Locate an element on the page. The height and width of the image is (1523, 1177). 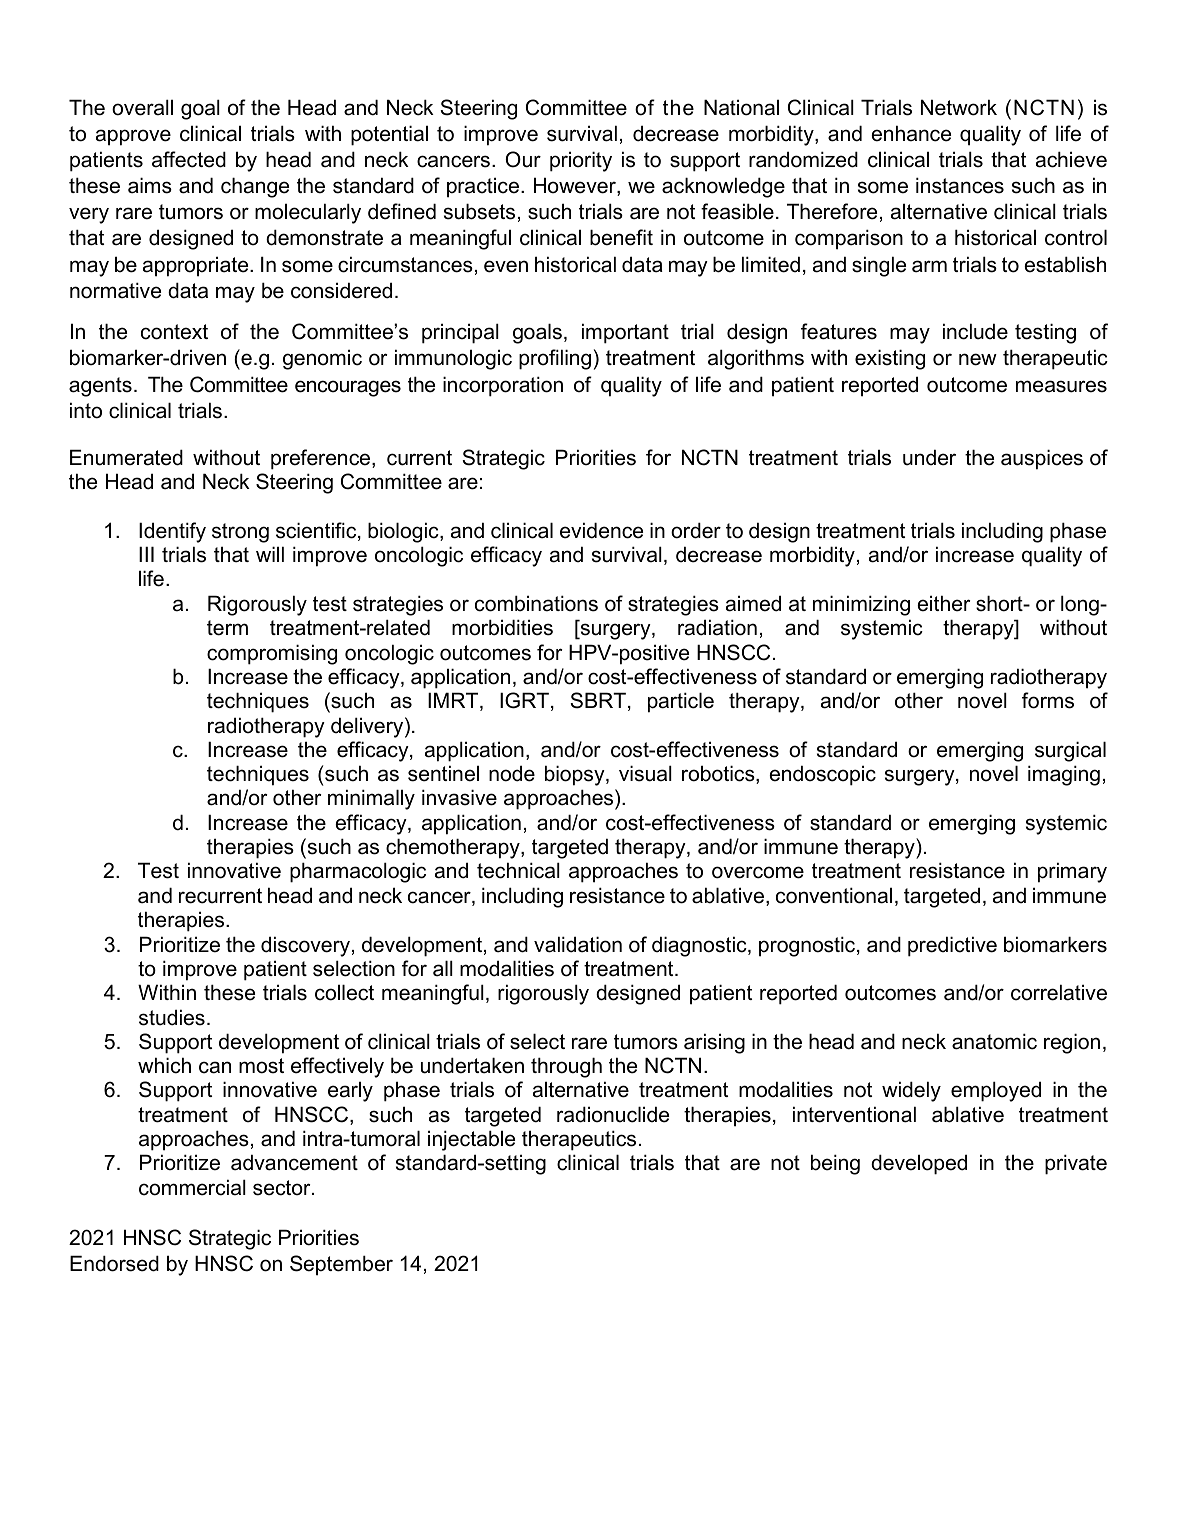
commercial is located at coordinates (192, 1187).
